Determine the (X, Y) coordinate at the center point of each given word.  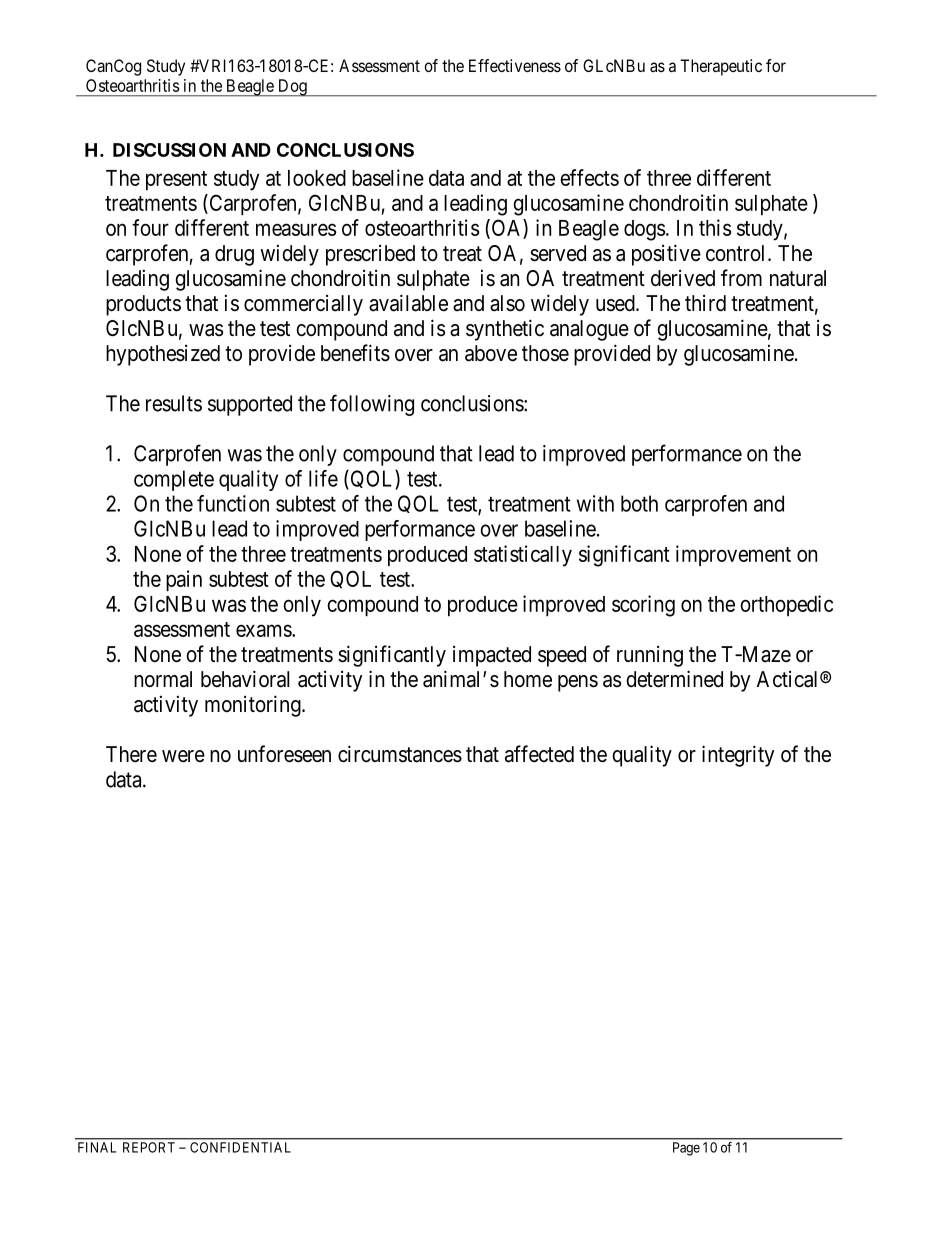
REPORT (149, 1147)
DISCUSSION (169, 150)
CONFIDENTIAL (240, 1147)
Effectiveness (515, 65)
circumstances (400, 754)
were (183, 756)
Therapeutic (721, 67)
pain (184, 580)
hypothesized (163, 355)
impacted (492, 656)
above (491, 353)
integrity (738, 756)
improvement (733, 555)
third (705, 303)
